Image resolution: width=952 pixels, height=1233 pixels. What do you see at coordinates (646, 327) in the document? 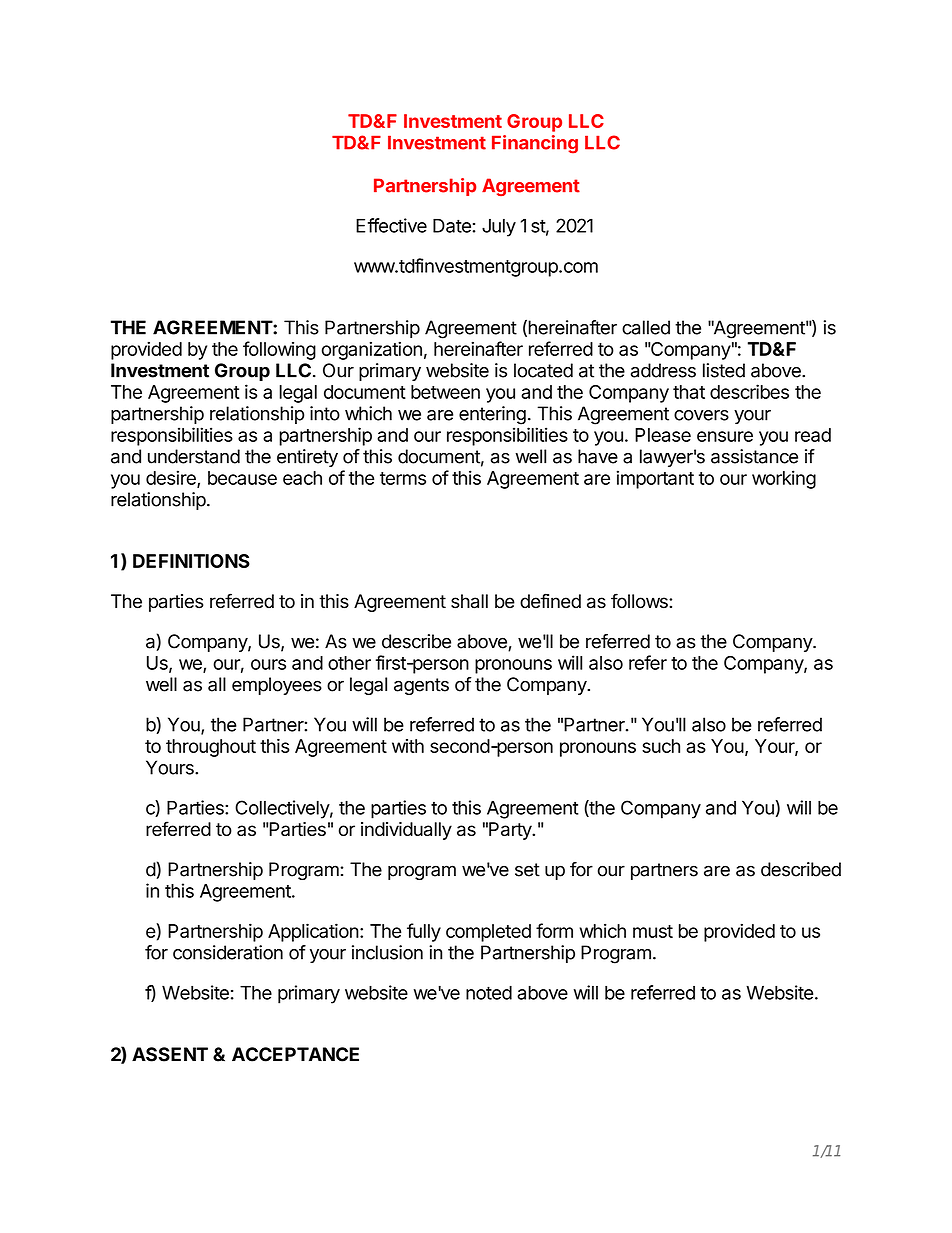
I see `called` at bounding box center [646, 327].
